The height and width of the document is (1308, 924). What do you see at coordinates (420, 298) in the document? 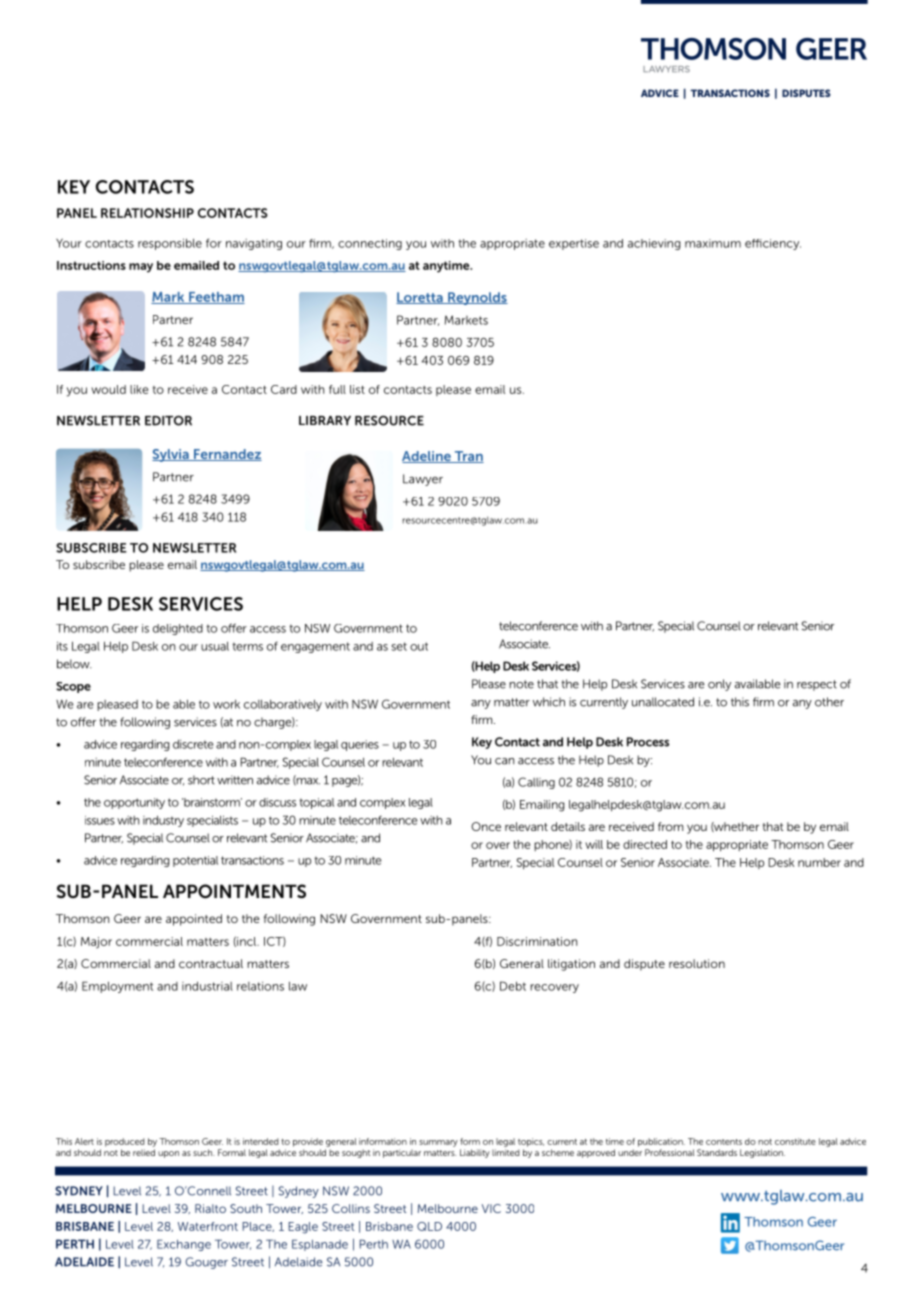
I see `Loretta` at bounding box center [420, 298].
